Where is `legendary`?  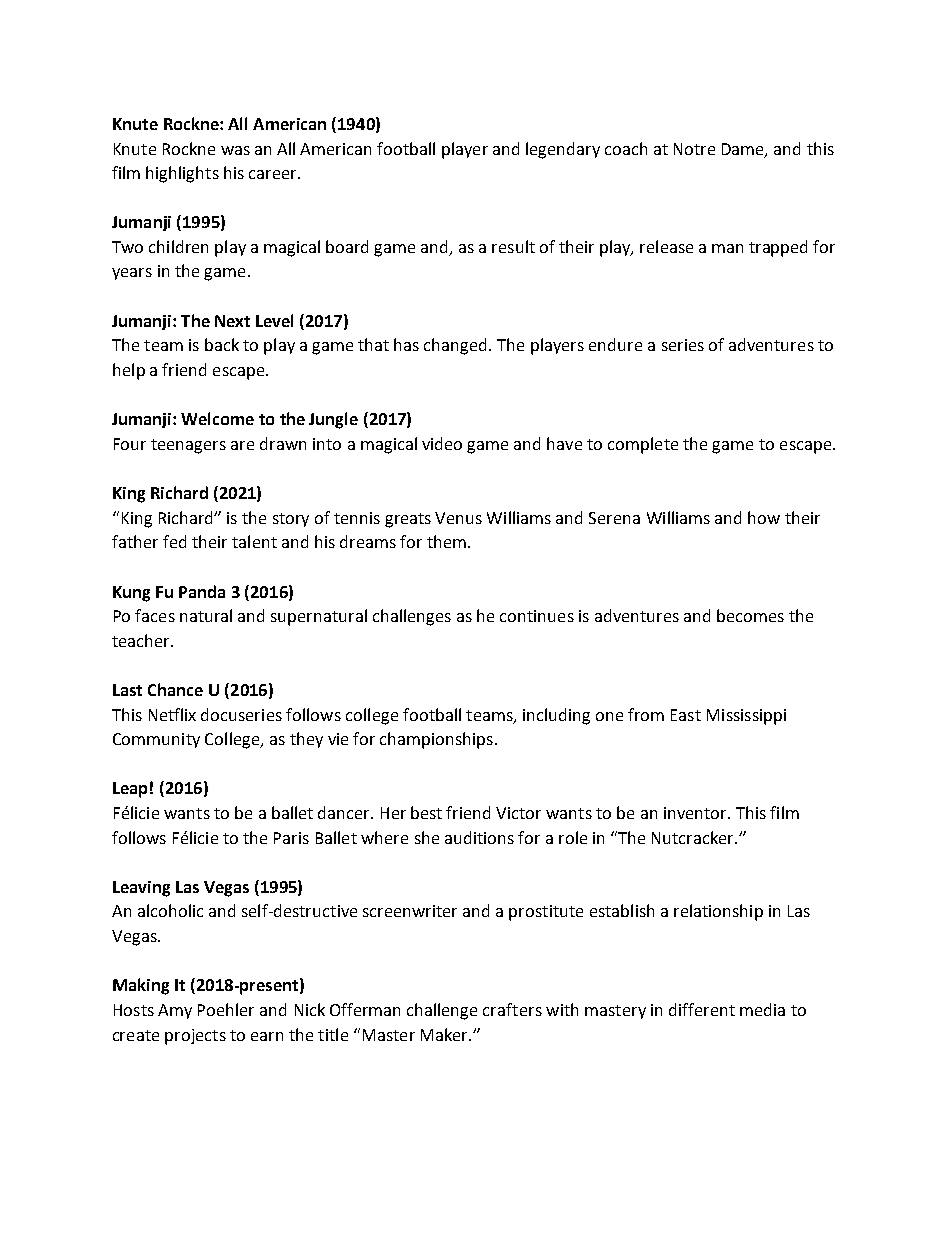
legendary is located at coordinates (563, 150).
